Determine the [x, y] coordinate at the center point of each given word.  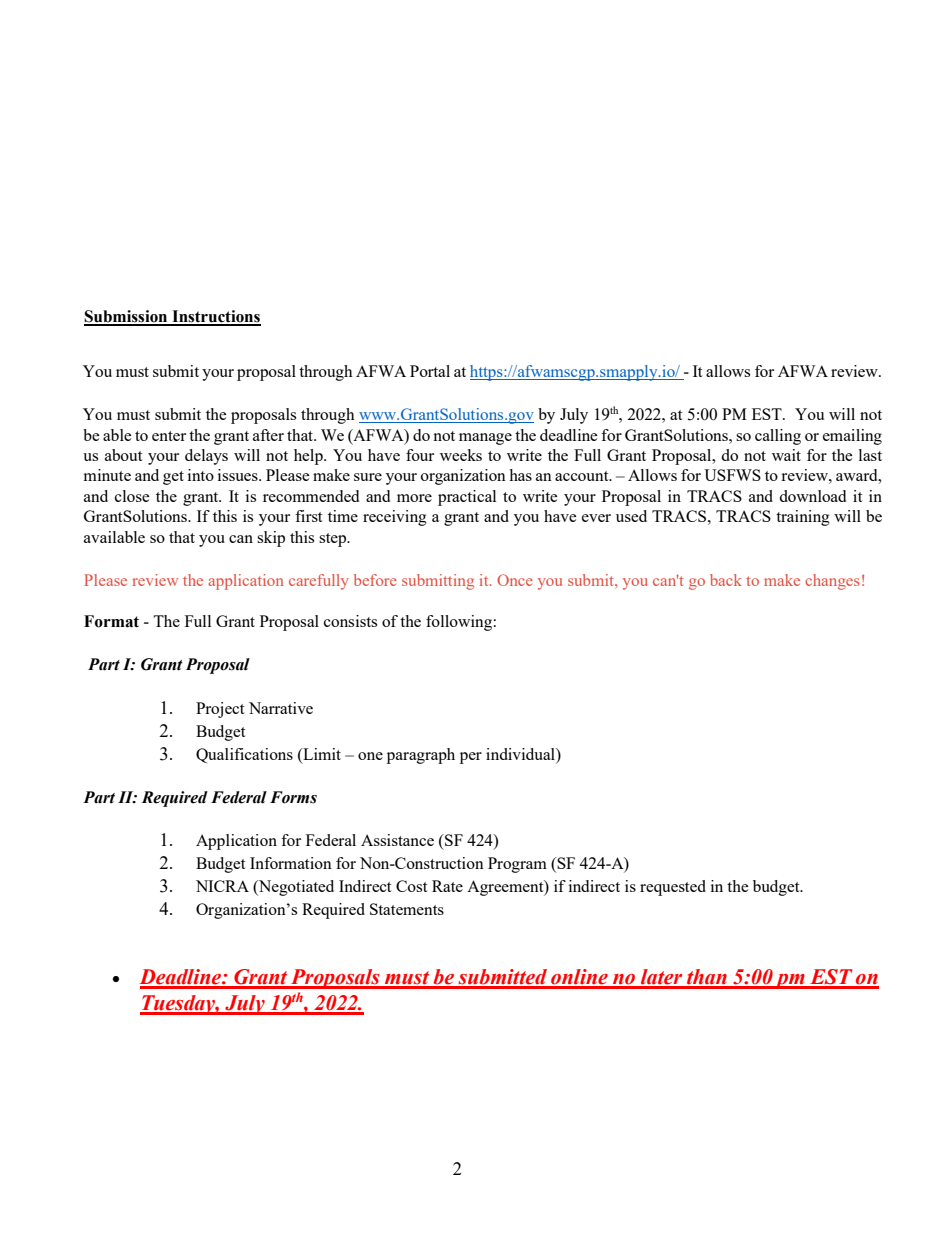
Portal [430, 371]
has [520, 475]
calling [778, 437]
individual [521, 754]
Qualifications [244, 755]
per [471, 758]
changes [832, 582]
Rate [447, 886]
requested [673, 888]
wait [786, 455]
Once [515, 580]
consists [350, 621]
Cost [411, 886]
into [201, 475]
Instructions [215, 317]
